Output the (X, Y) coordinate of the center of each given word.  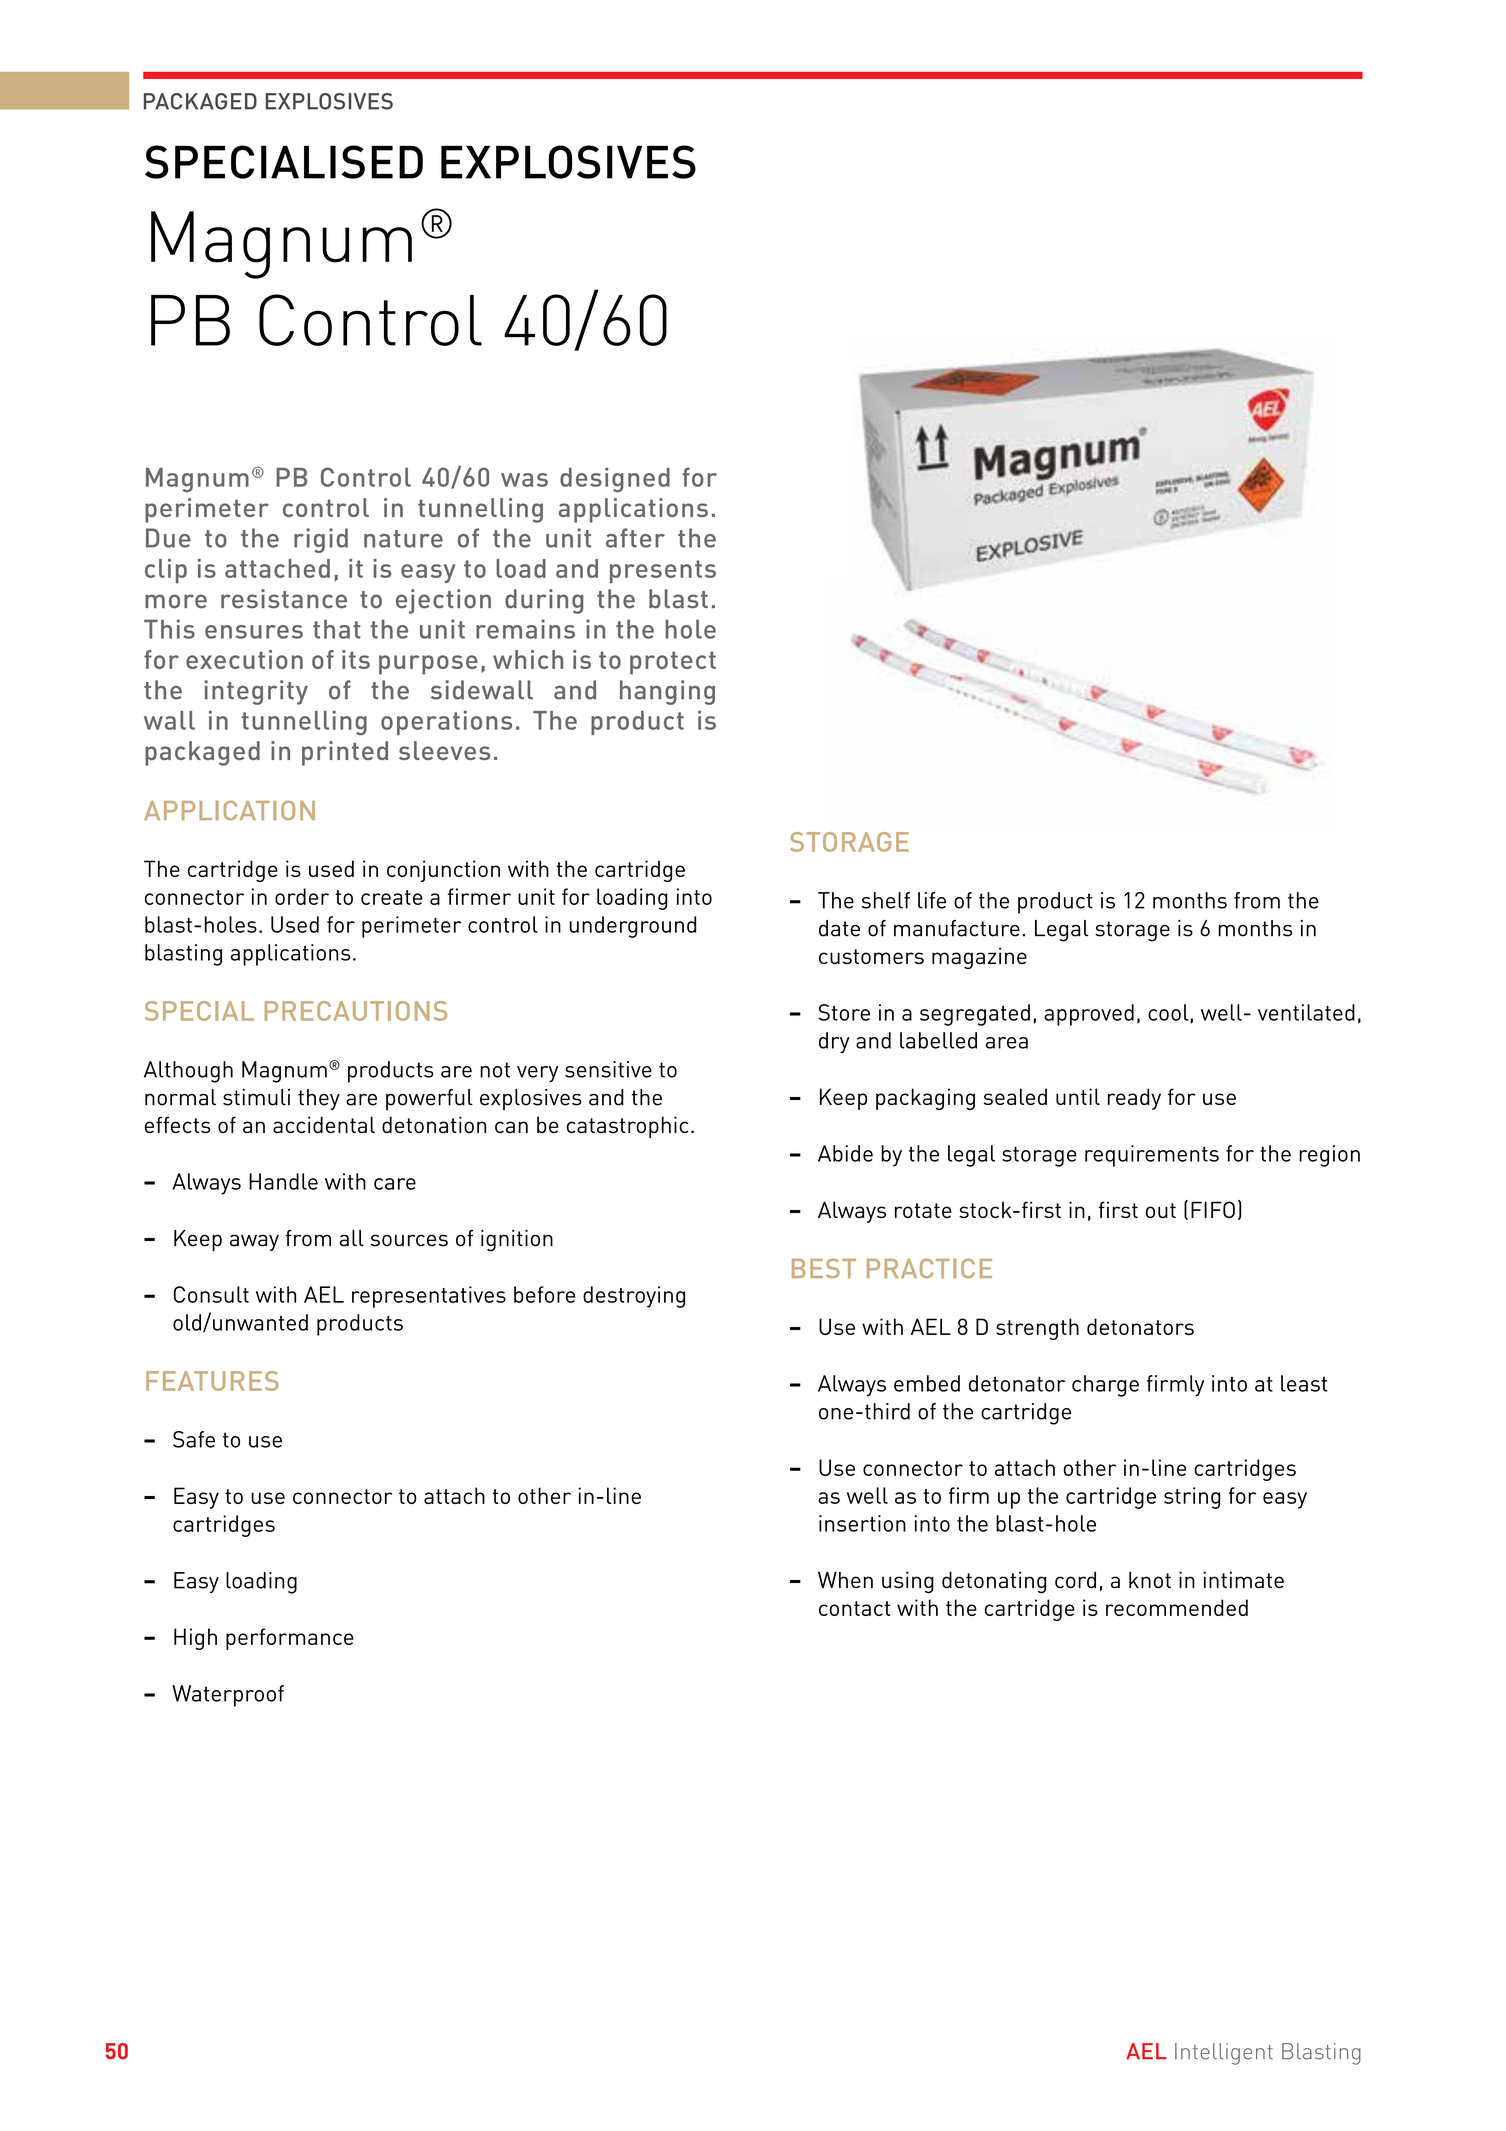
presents (663, 571)
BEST (824, 1268)
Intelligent (1224, 2054)
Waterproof (228, 1696)
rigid (321, 540)
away (254, 1242)
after (635, 538)
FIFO (1213, 1209)
